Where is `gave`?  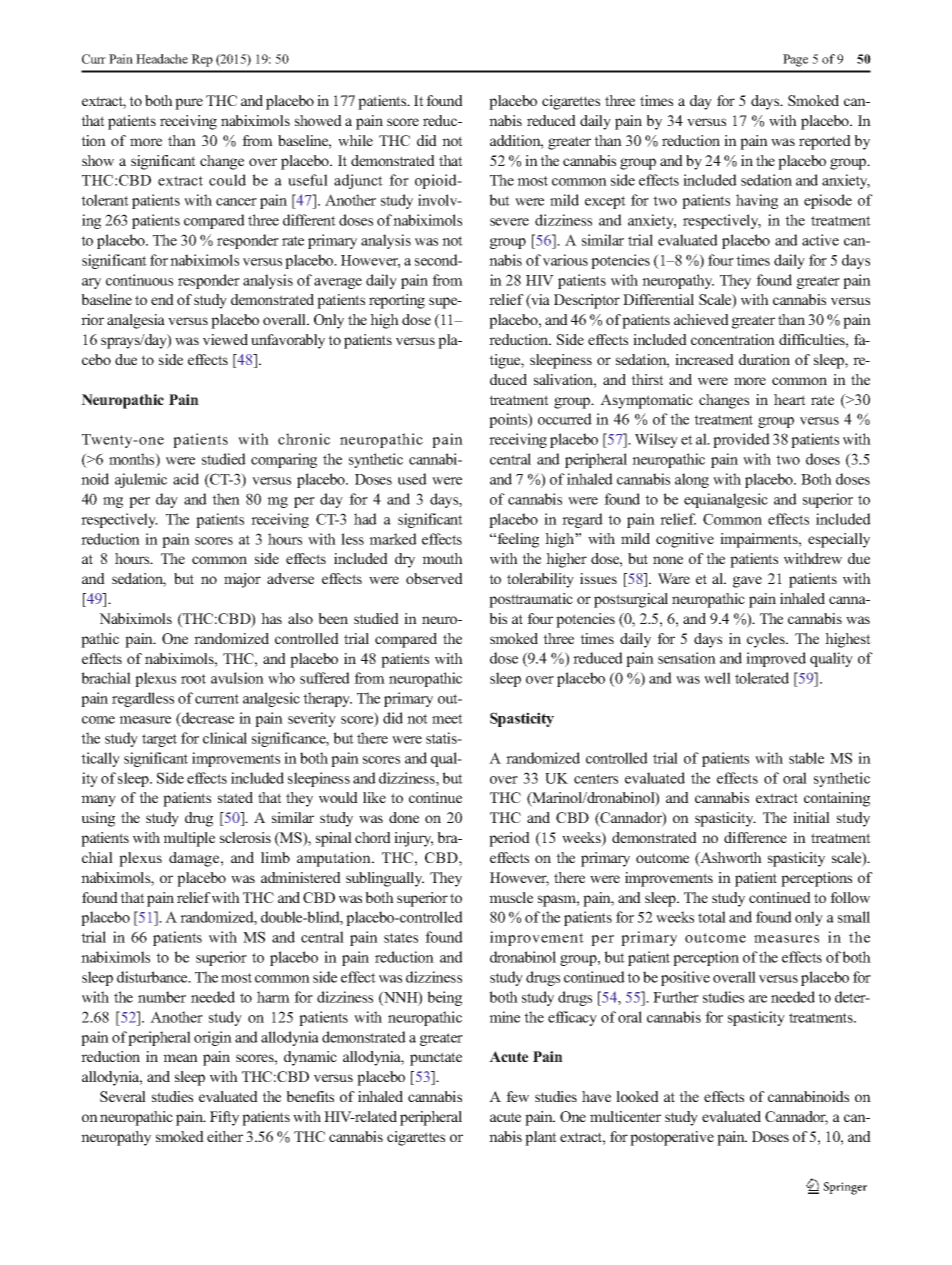
gave is located at coordinates (747, 582).
